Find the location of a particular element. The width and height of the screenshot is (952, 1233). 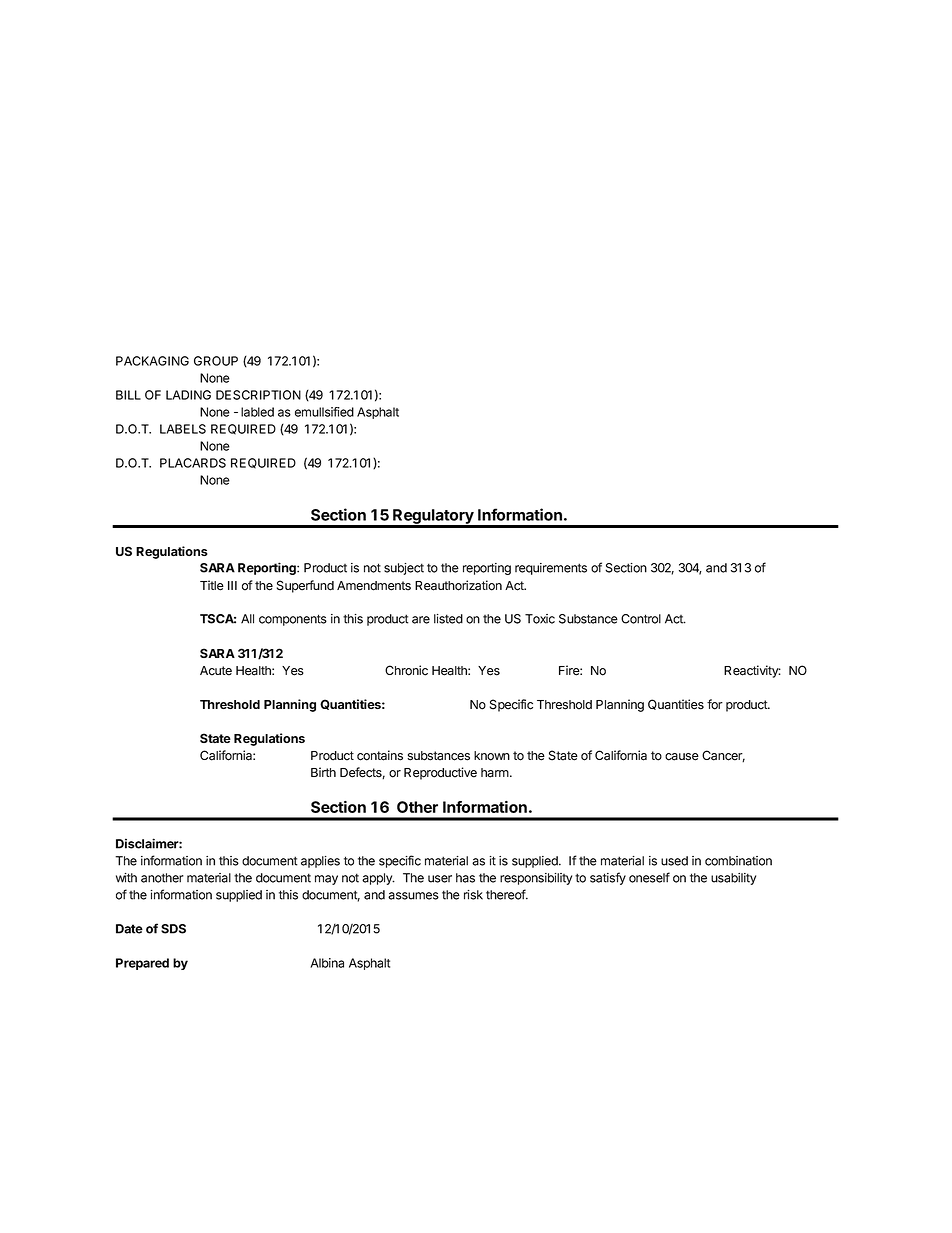

SDS is located at coordinates (173, 929).
